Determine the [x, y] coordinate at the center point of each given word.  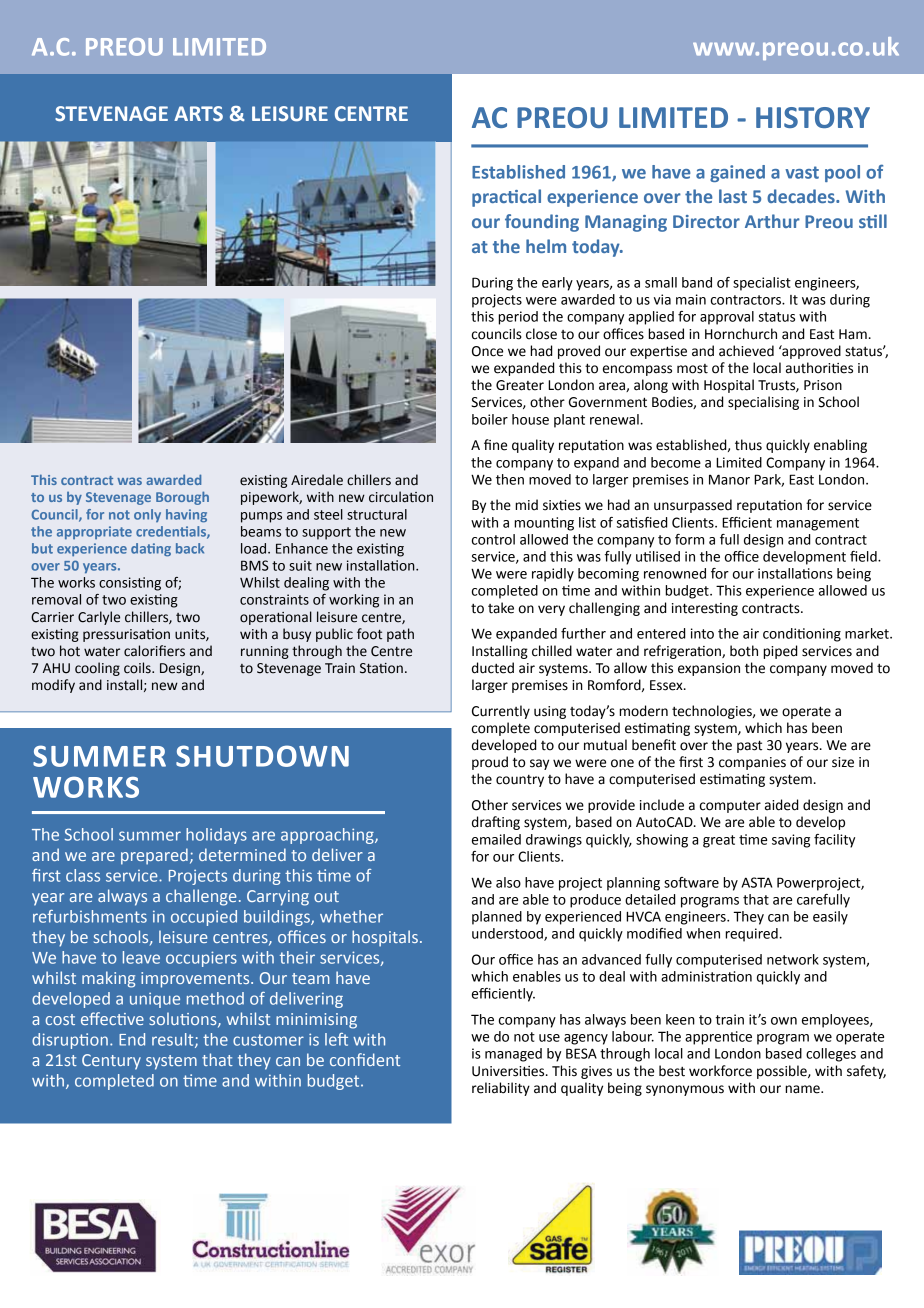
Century [111, 1062]
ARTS [198, 114]
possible [783, 1072]
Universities [509, 1071]
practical [506, 198]
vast [802, 172]
